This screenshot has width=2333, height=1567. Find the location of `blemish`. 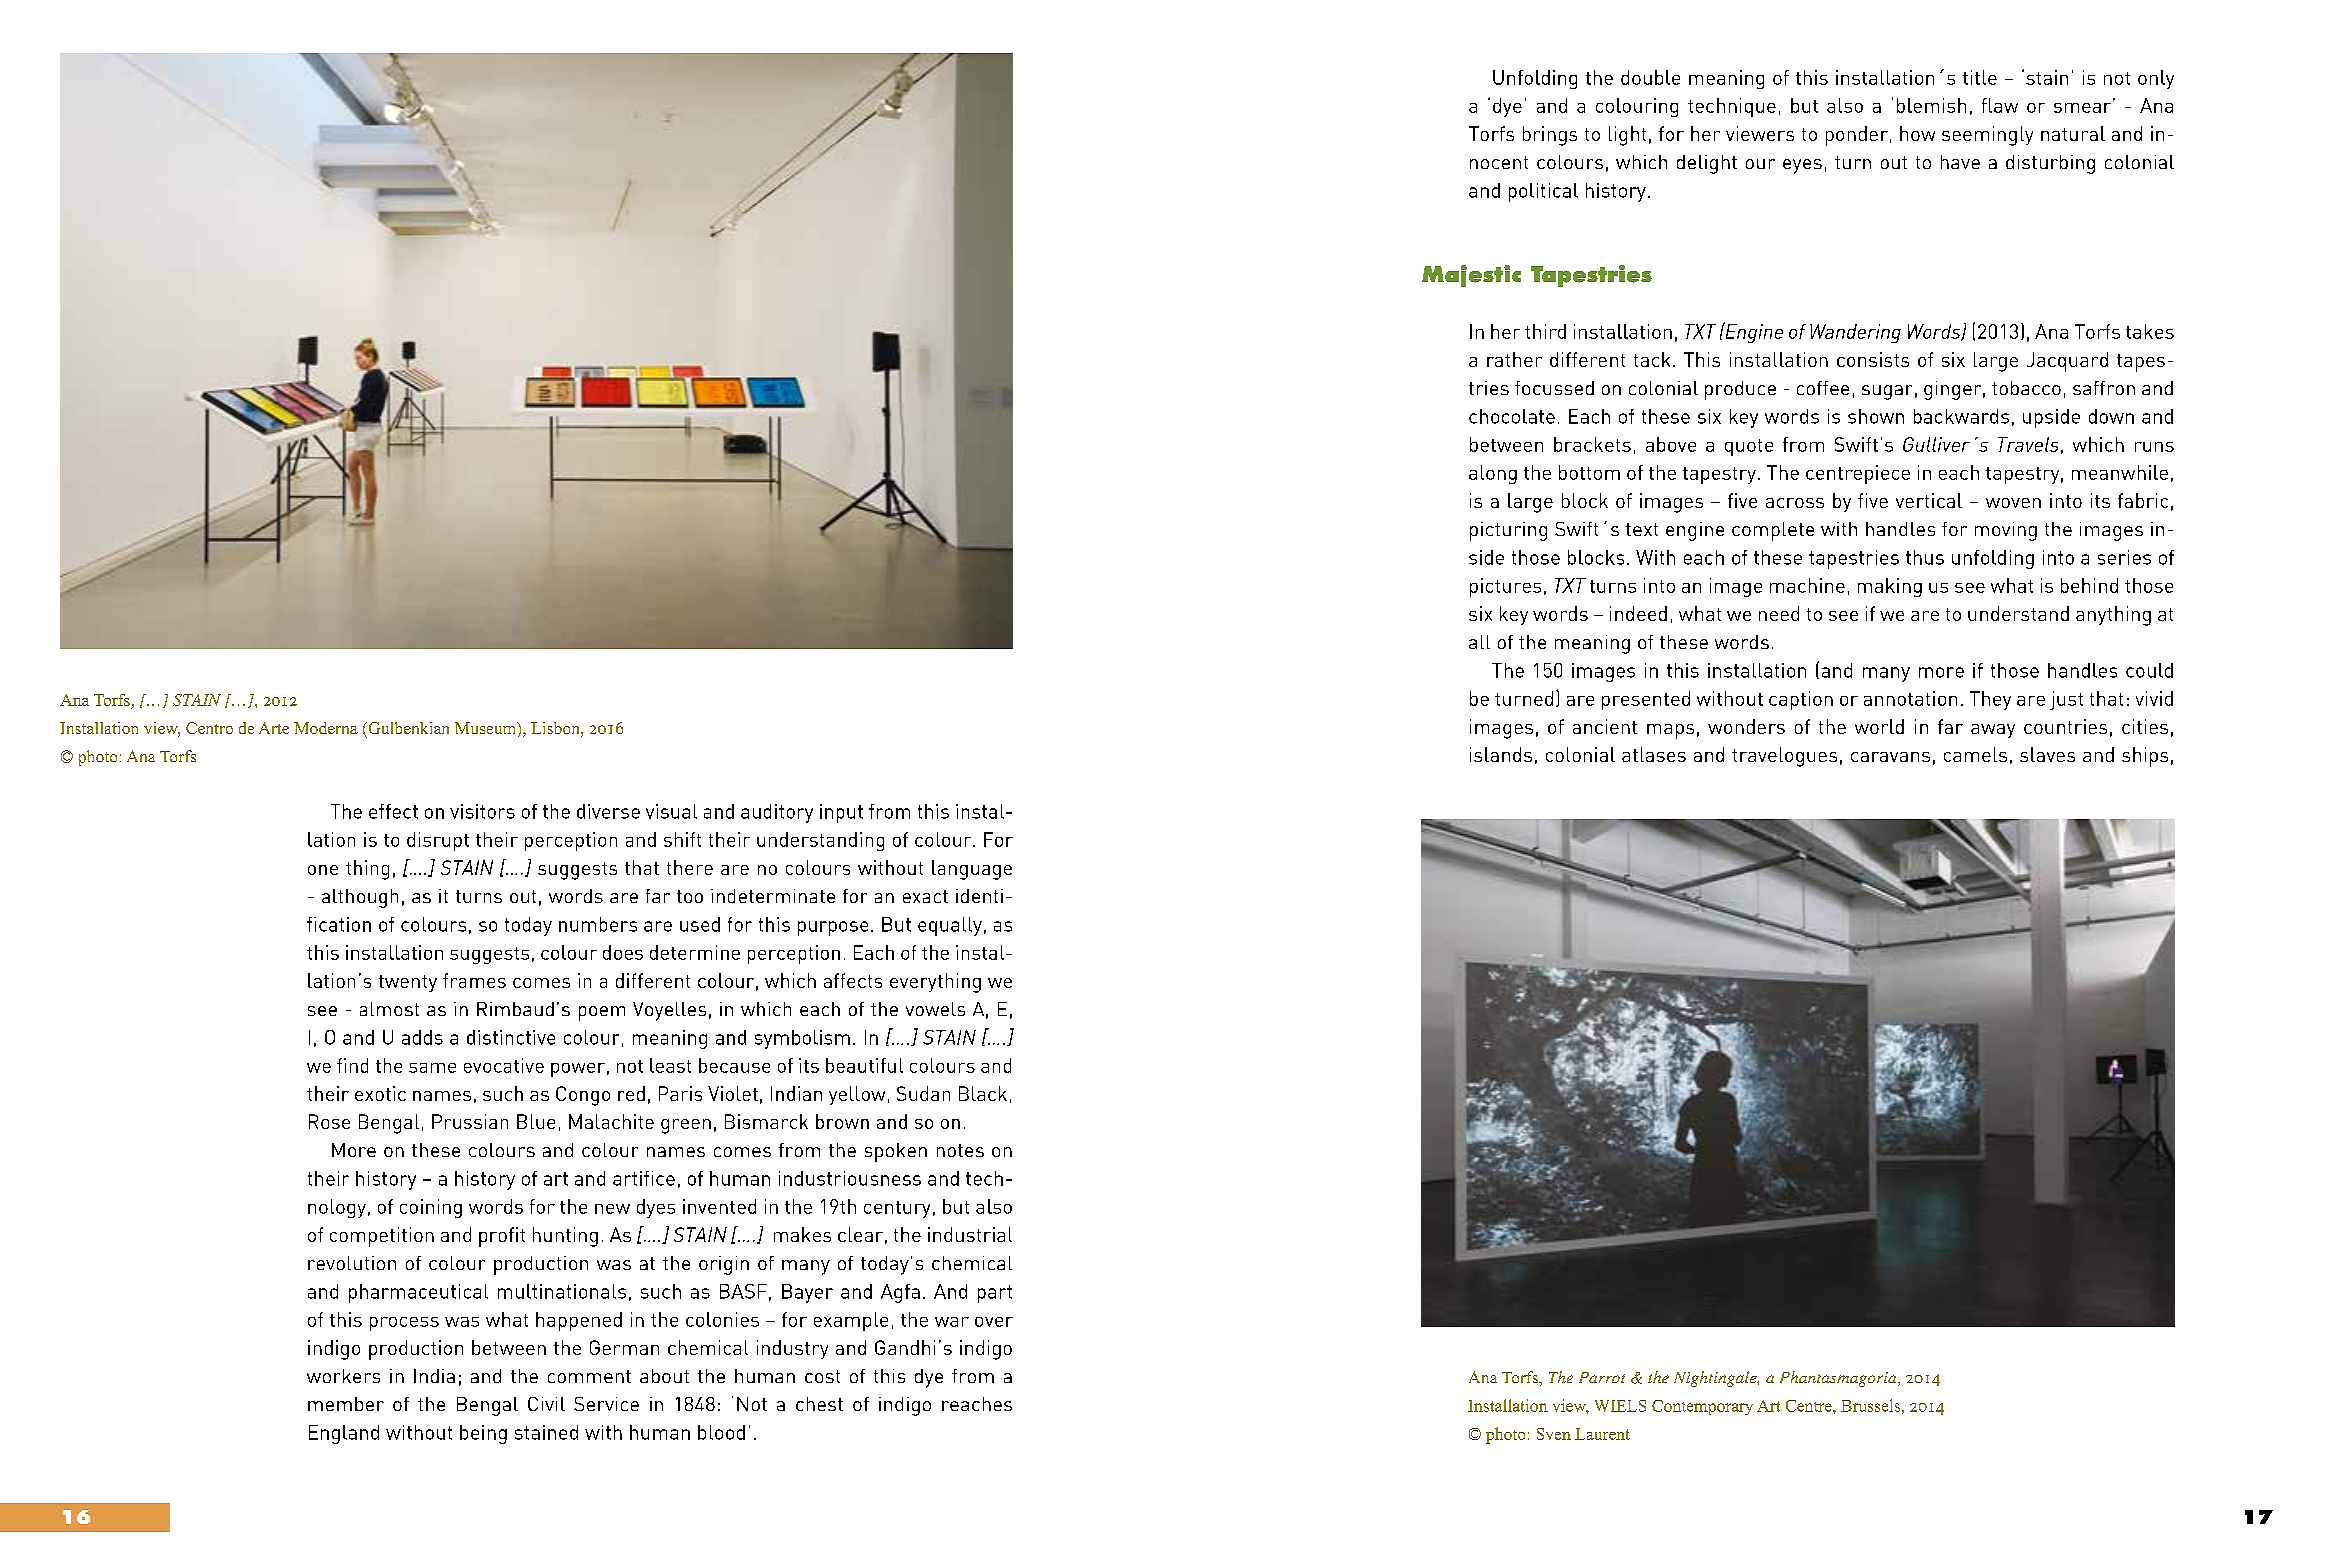

blemish is located at coordinates (1931, 105).
